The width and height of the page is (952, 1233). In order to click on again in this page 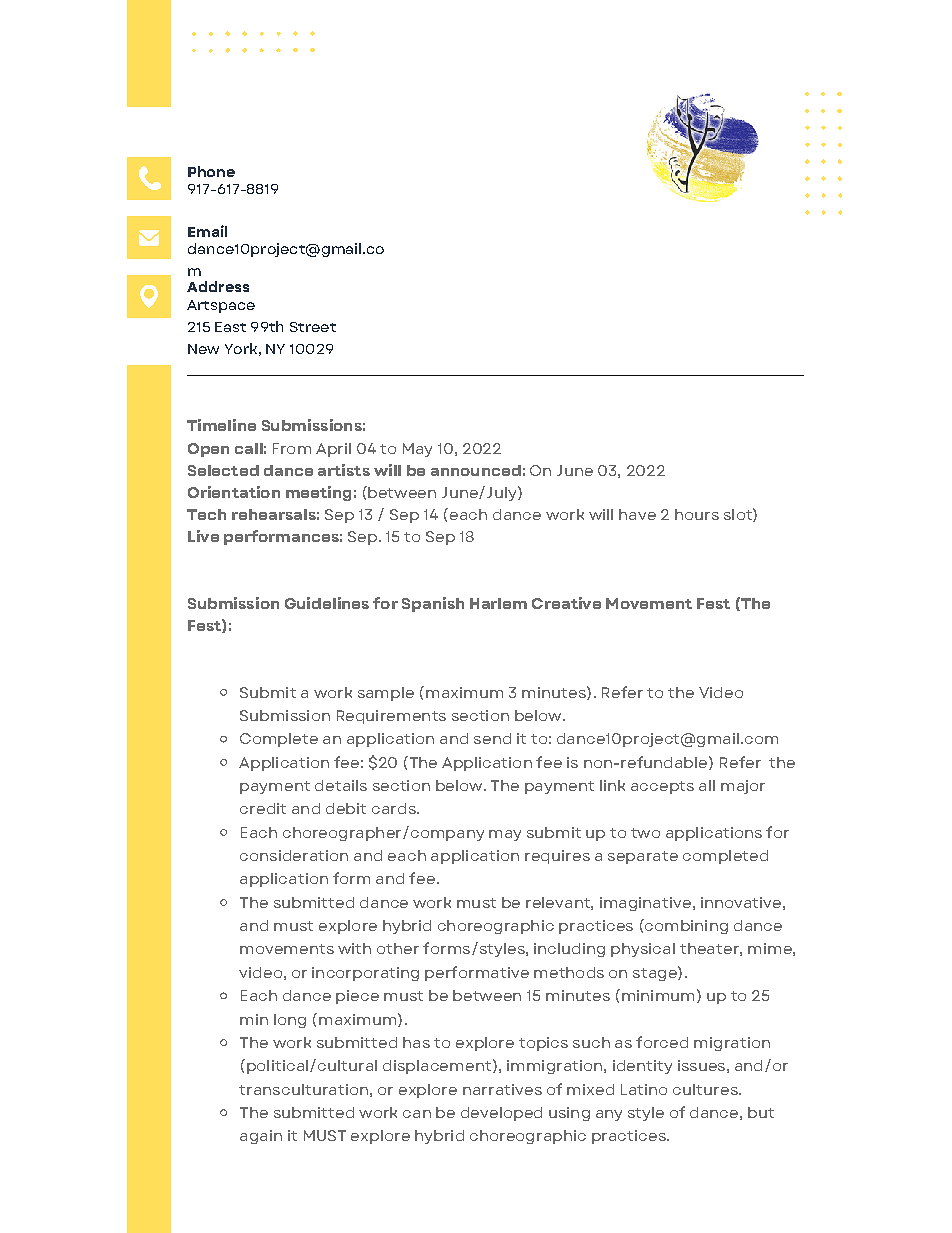, I will do `click(261, 1137)`.
